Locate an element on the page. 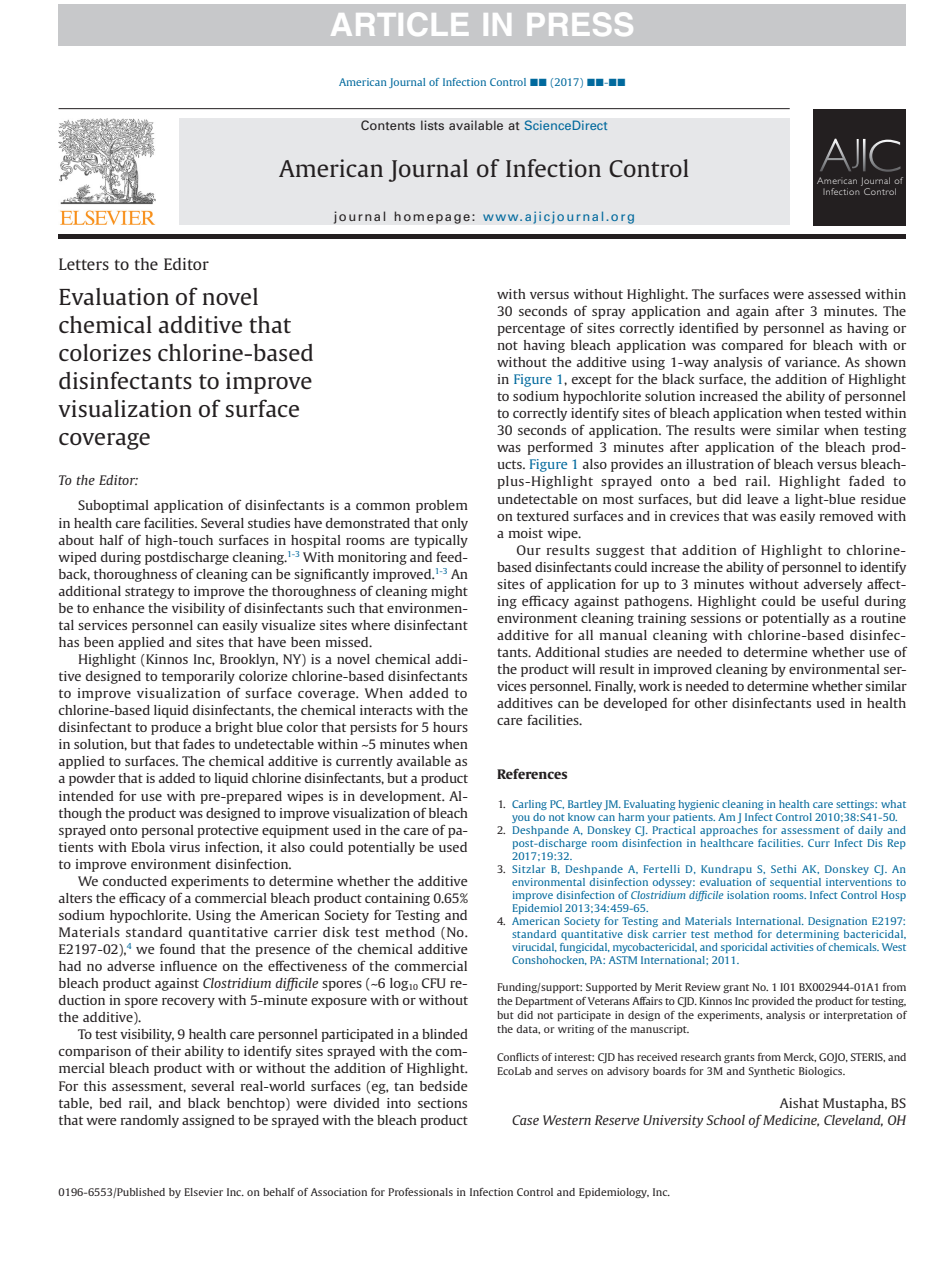 This document has width=952, height=1275. personal is located at coordinates (168, 831).
